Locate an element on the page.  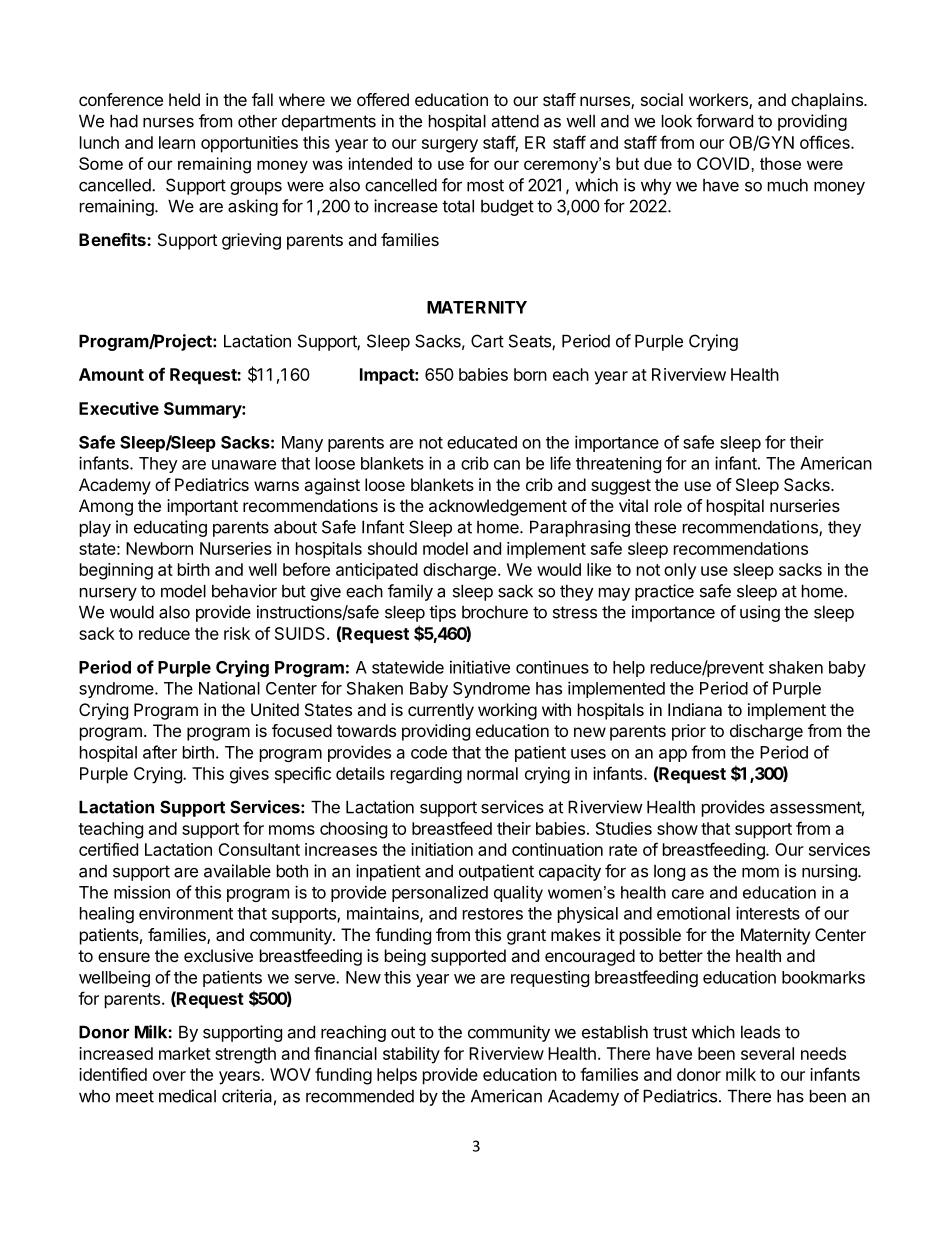
Indiana is located at coordinates (695, 709).
